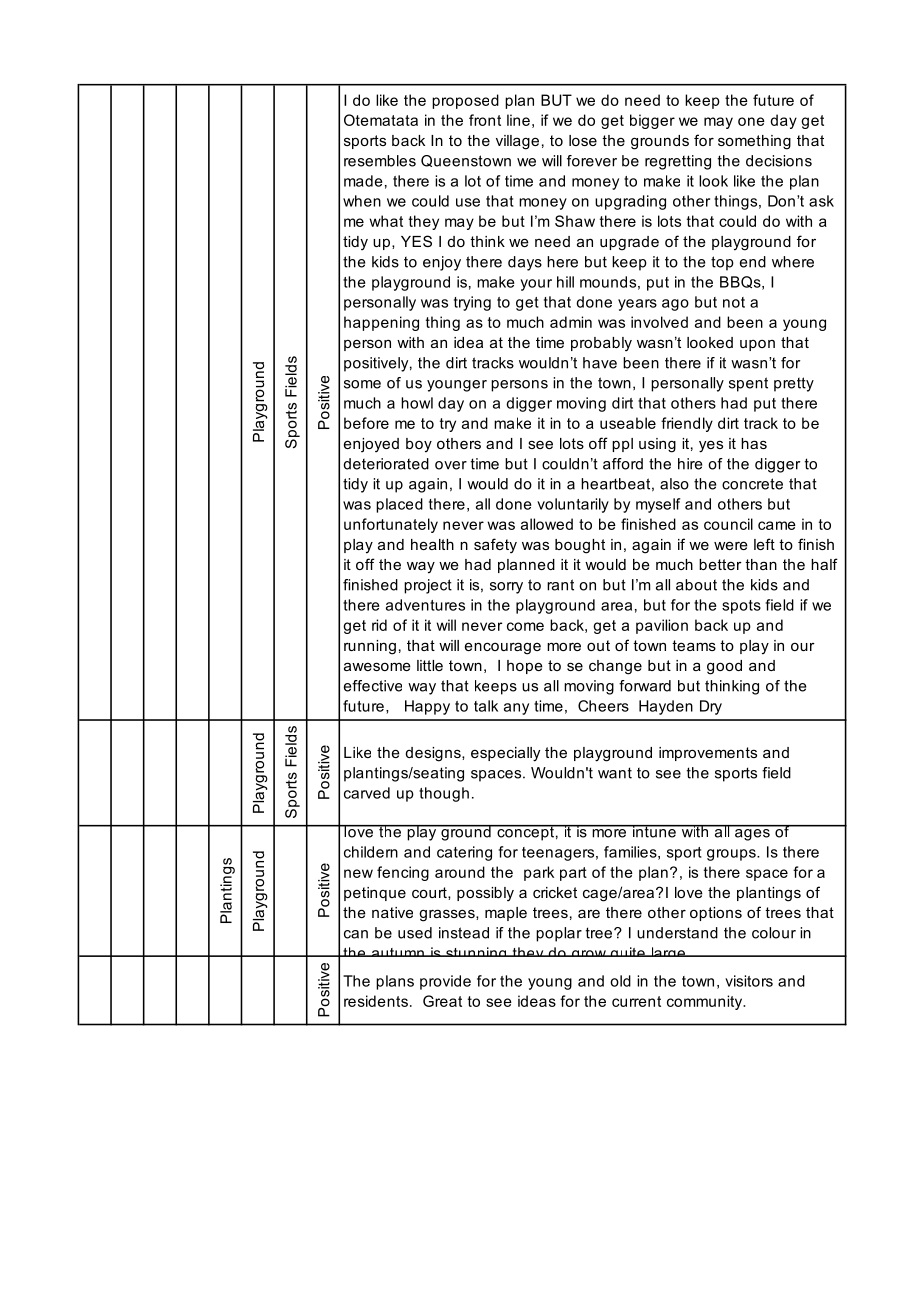 This screenshot has width=924, height=1308. I want to click on old, so click(620, 981).
